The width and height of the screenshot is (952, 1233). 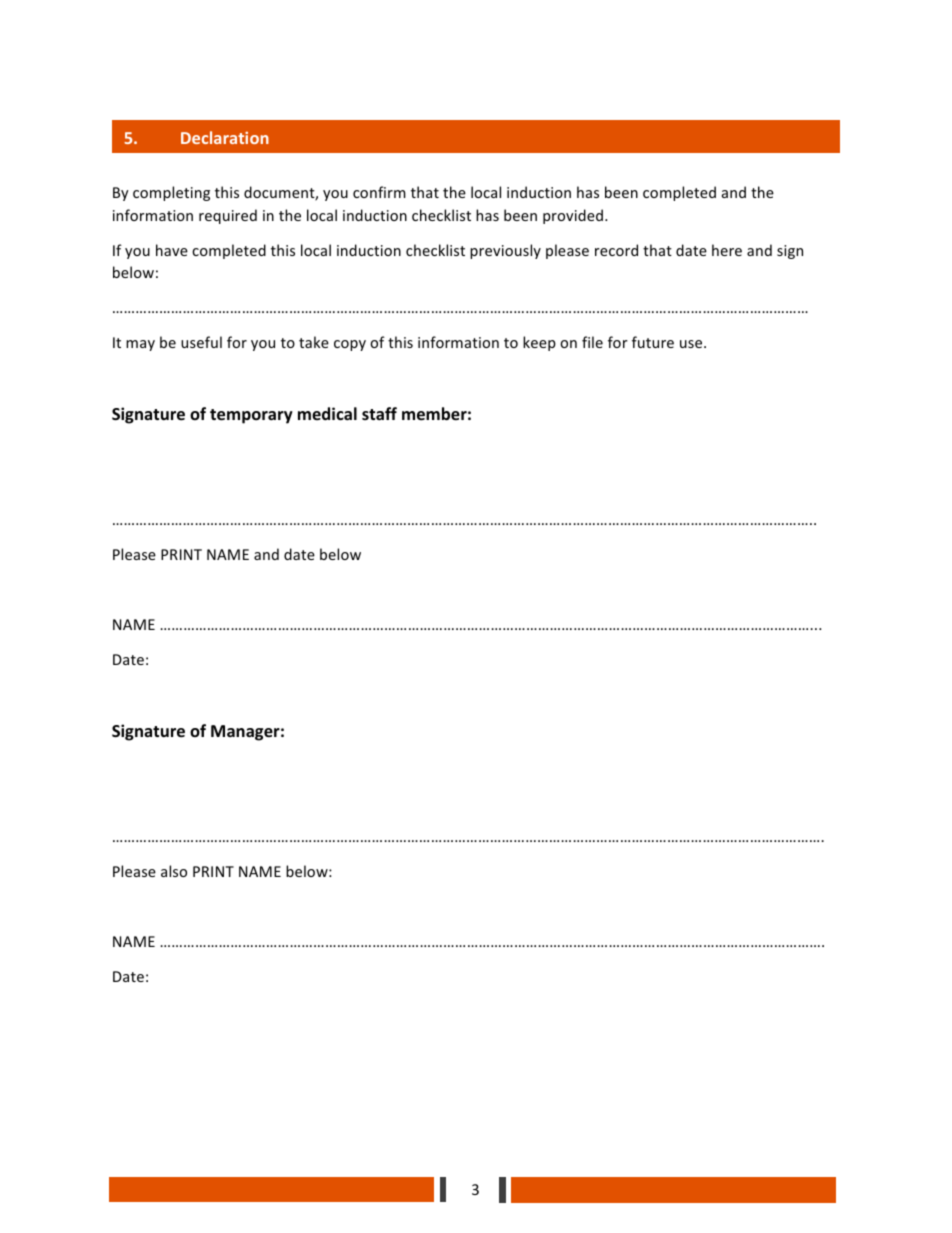 What do you see at coordinates (616, 250) in the screenshot?
I see `record` at bounding box center [616, 250].
